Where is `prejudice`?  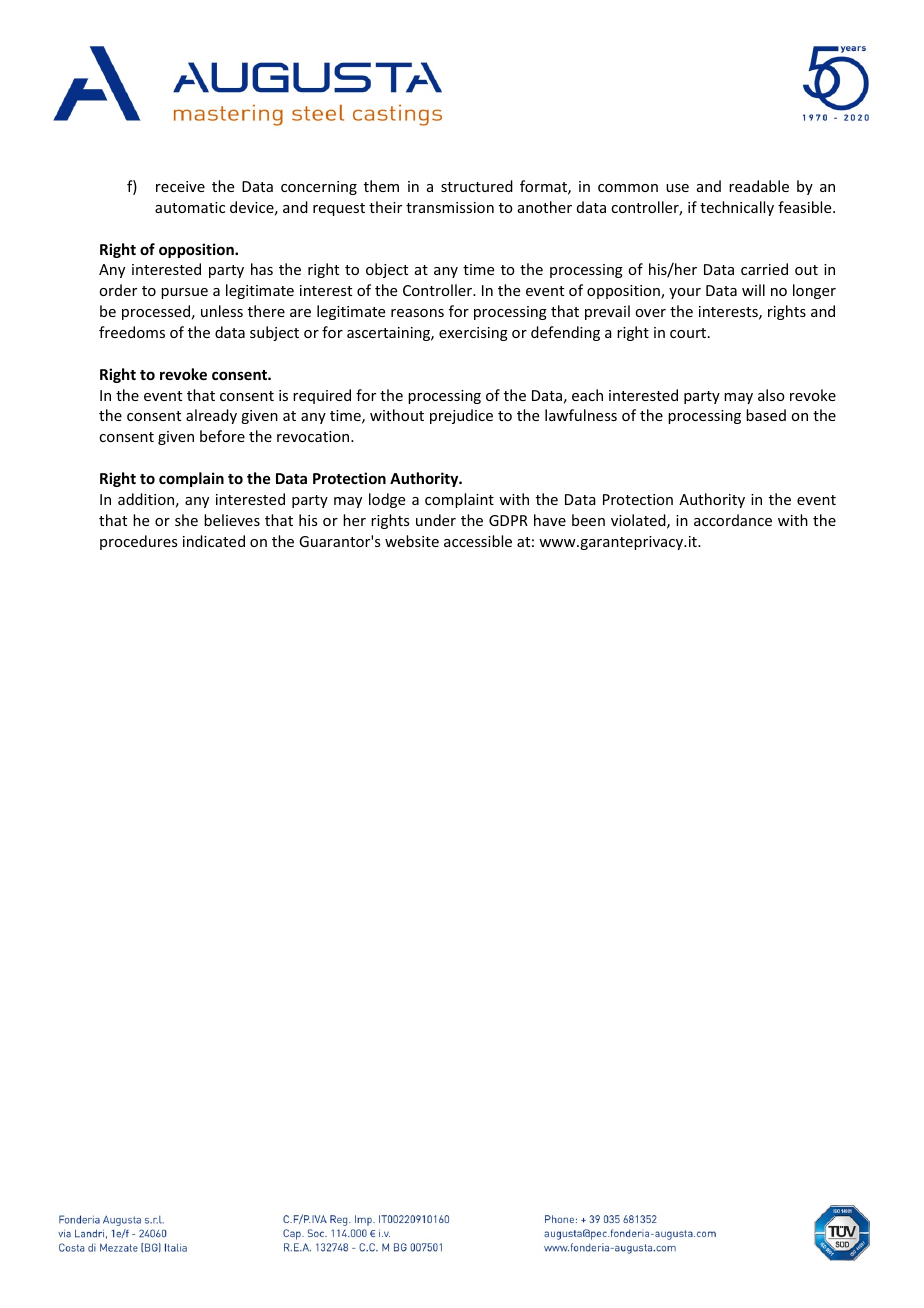 prejudice is located at coordinates (461, 416).
